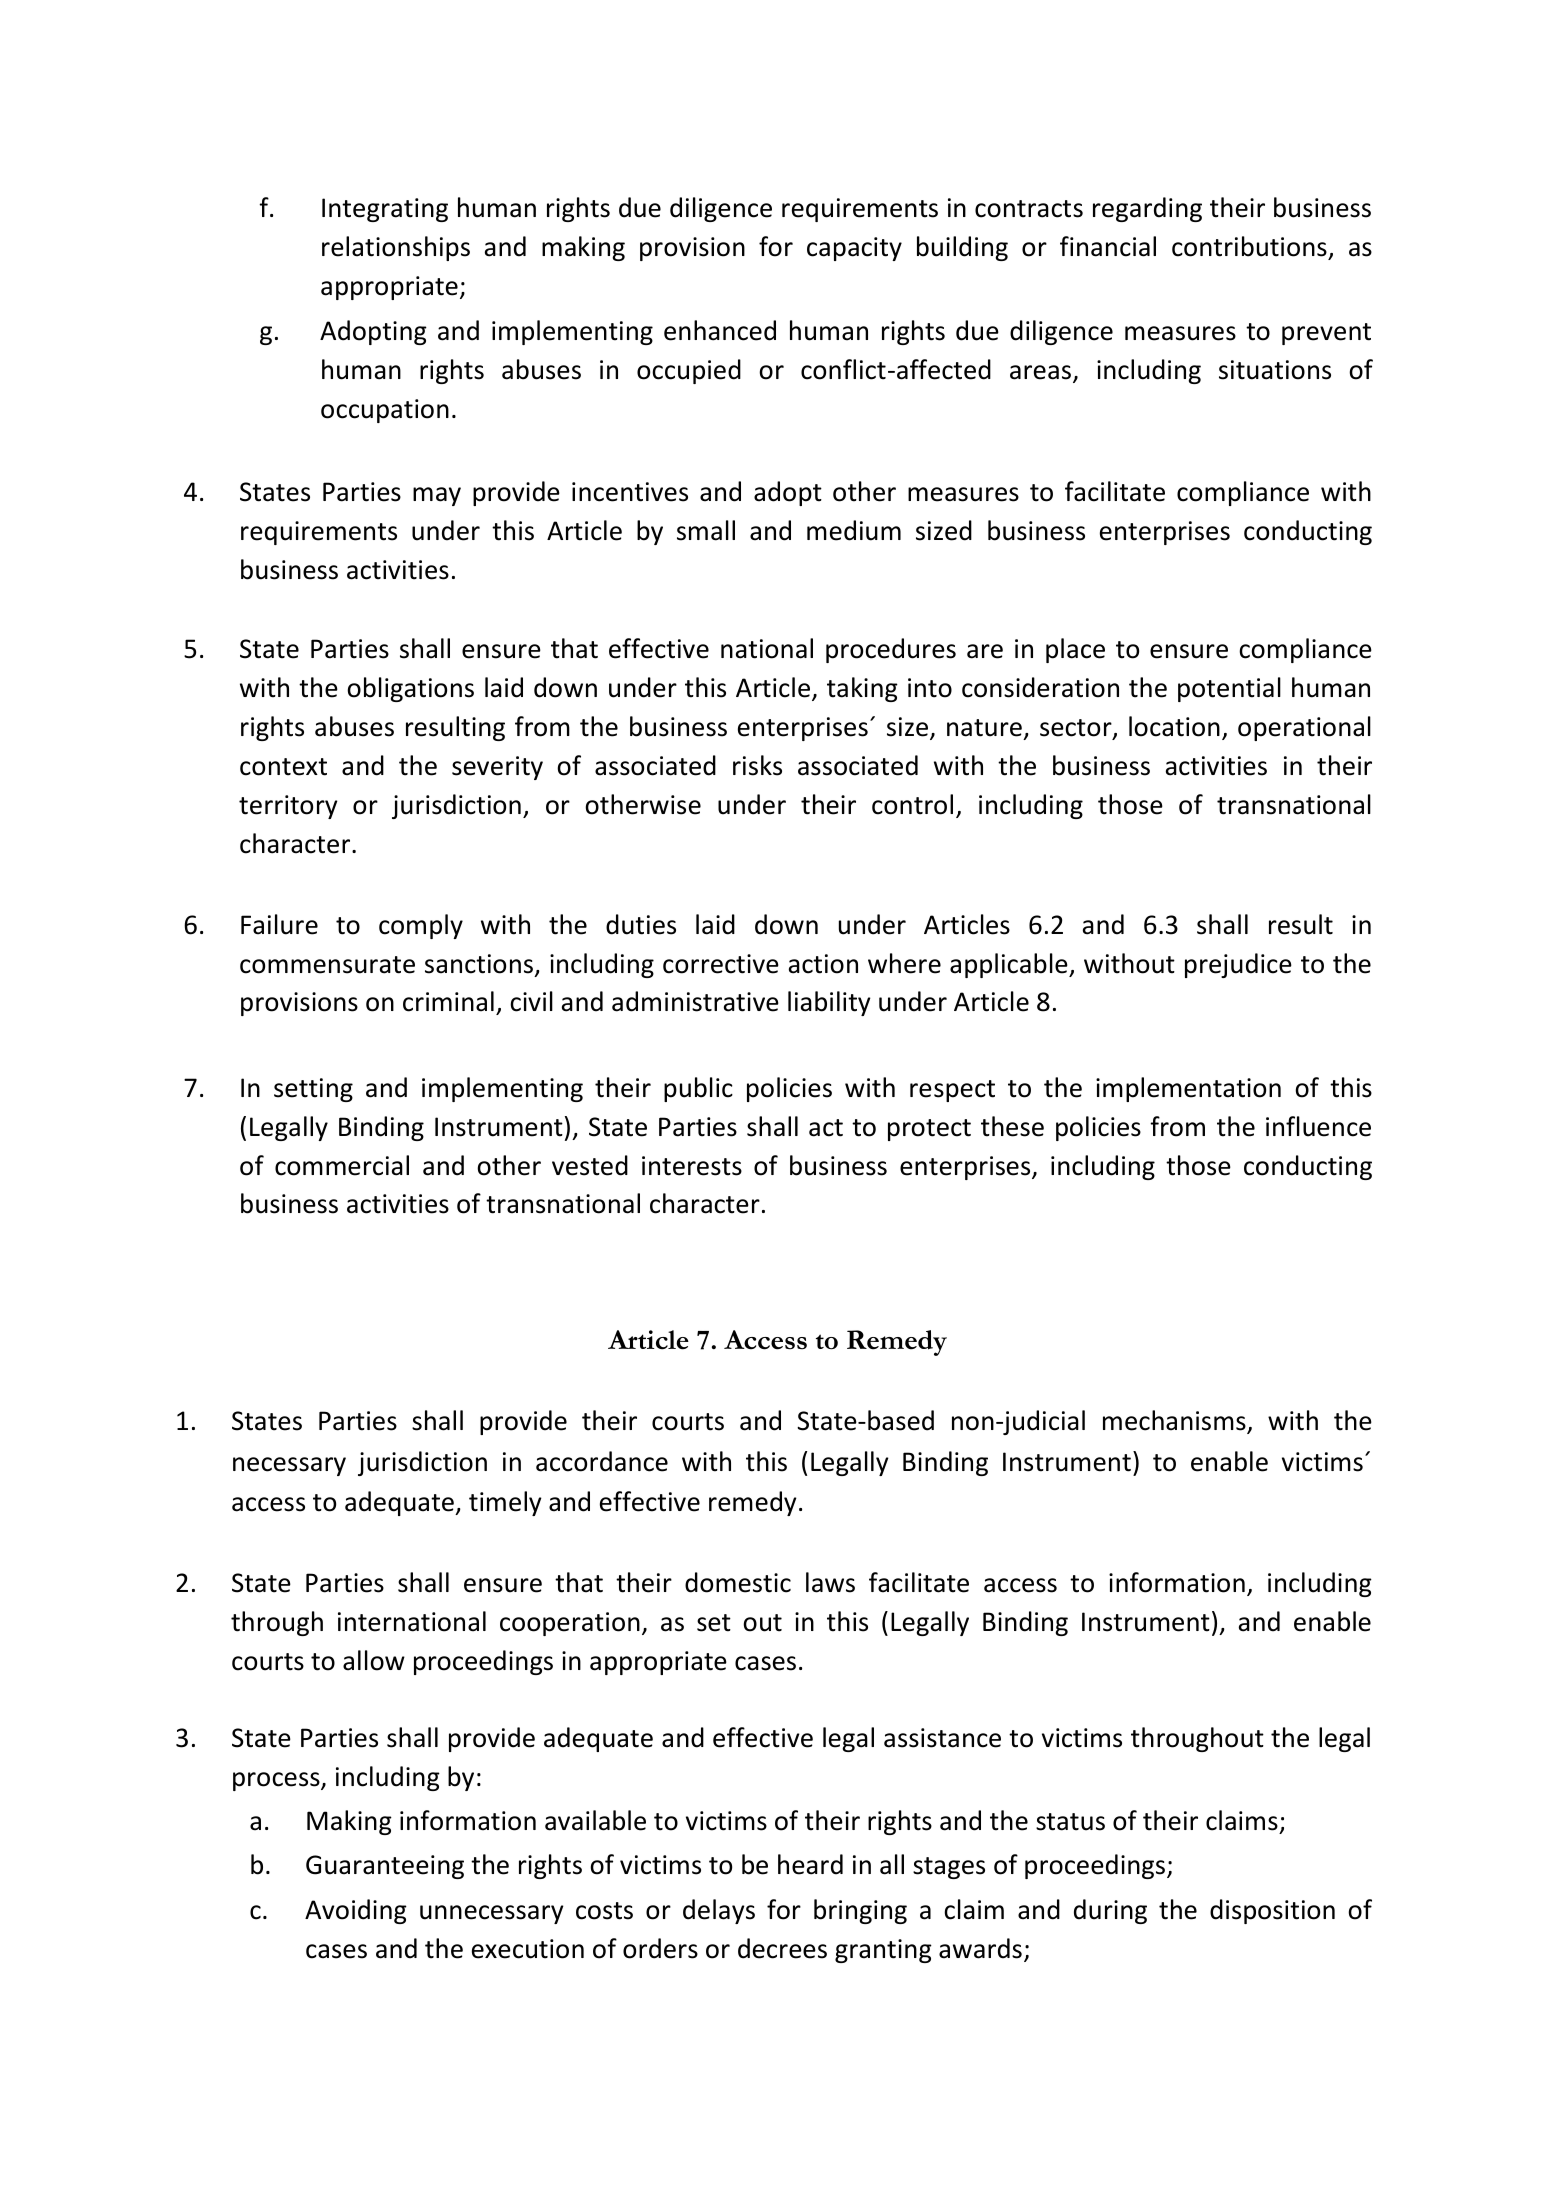 Image resolution: width=1557 pixels, height=2202 pixels. What do you see at coordinates (1318, 1126) in the image?
I see `influence` at bounding box center [1318, 1126].
